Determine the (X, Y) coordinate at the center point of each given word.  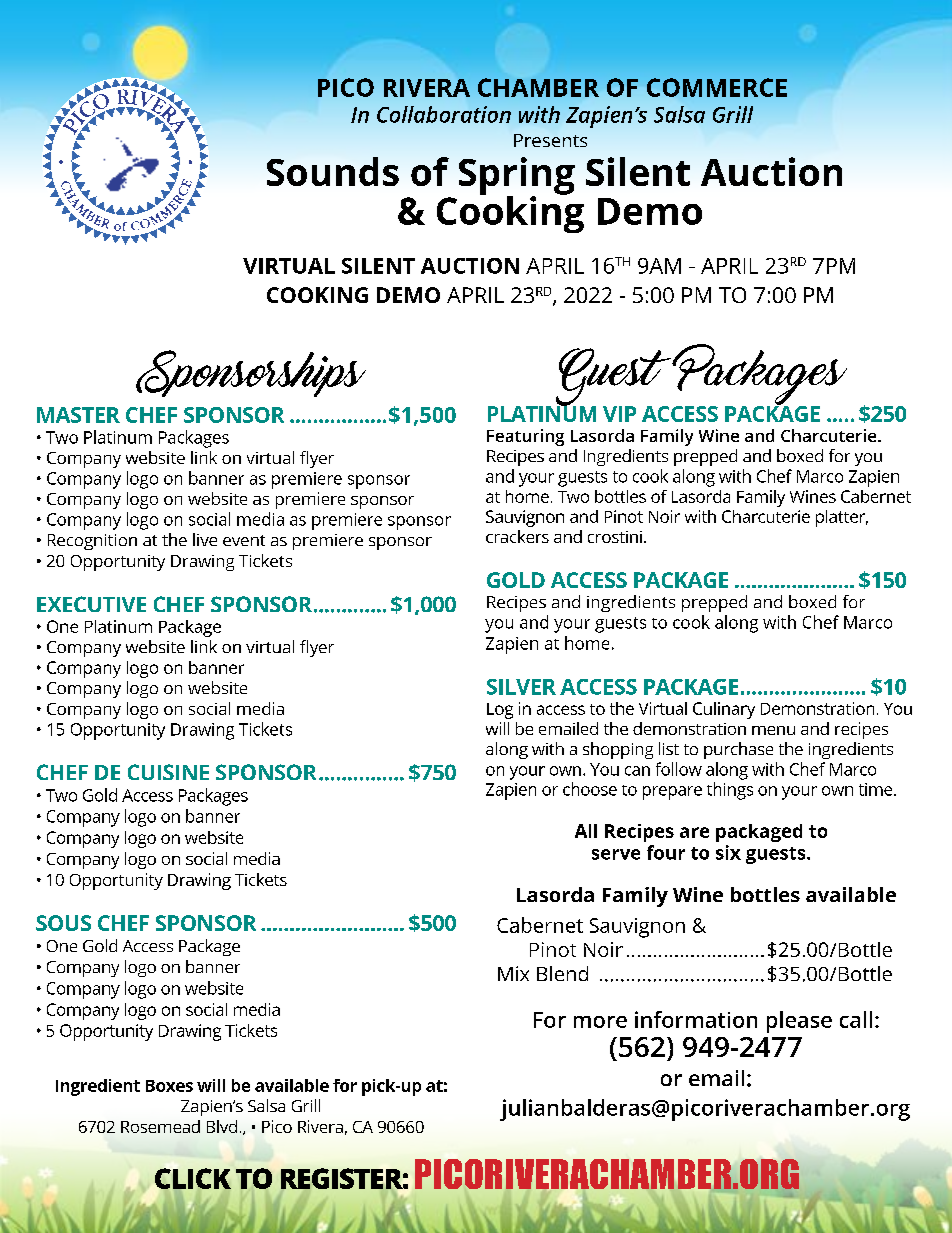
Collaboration (444, 114)
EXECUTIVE (91, 604)
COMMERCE (717, 87)
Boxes (169, 1086)
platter (842, 518)
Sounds (333, 171)
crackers (517, 536)
